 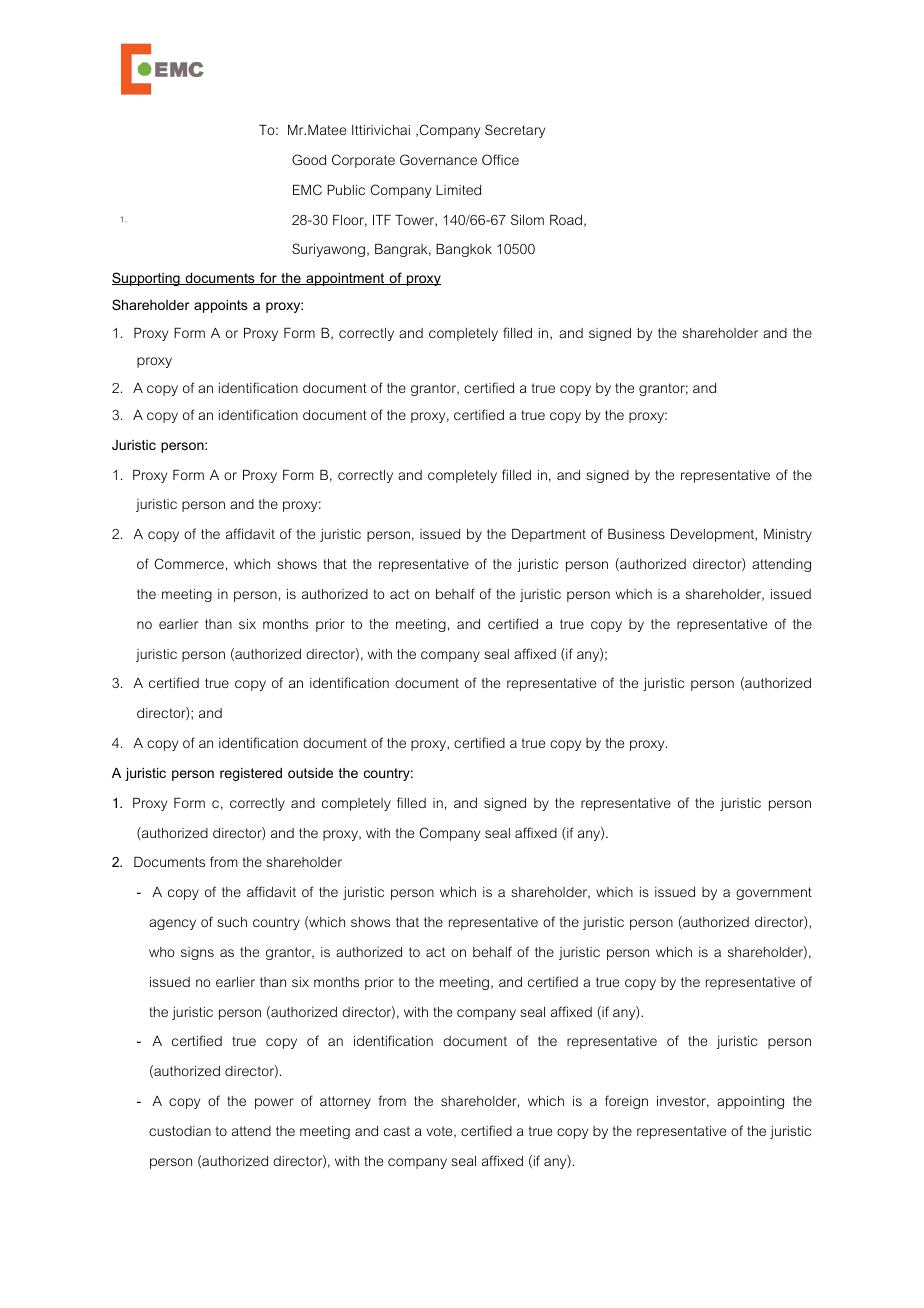 What do you see at coordinates (788, 535) in the image?
I see `Ministry` at bounding box center [788, 535].
